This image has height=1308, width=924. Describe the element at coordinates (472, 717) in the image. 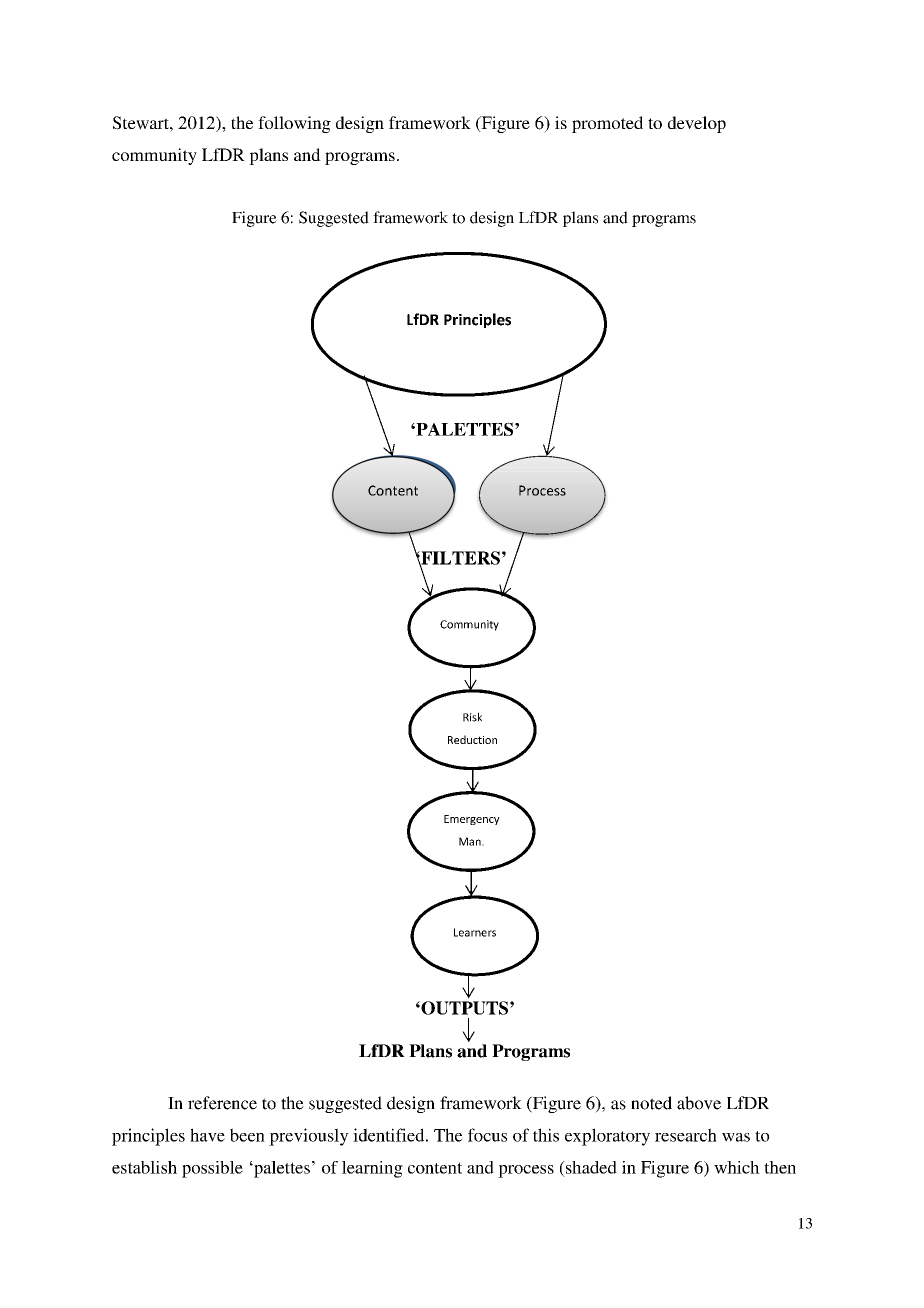

I see `Risk` at that location.
